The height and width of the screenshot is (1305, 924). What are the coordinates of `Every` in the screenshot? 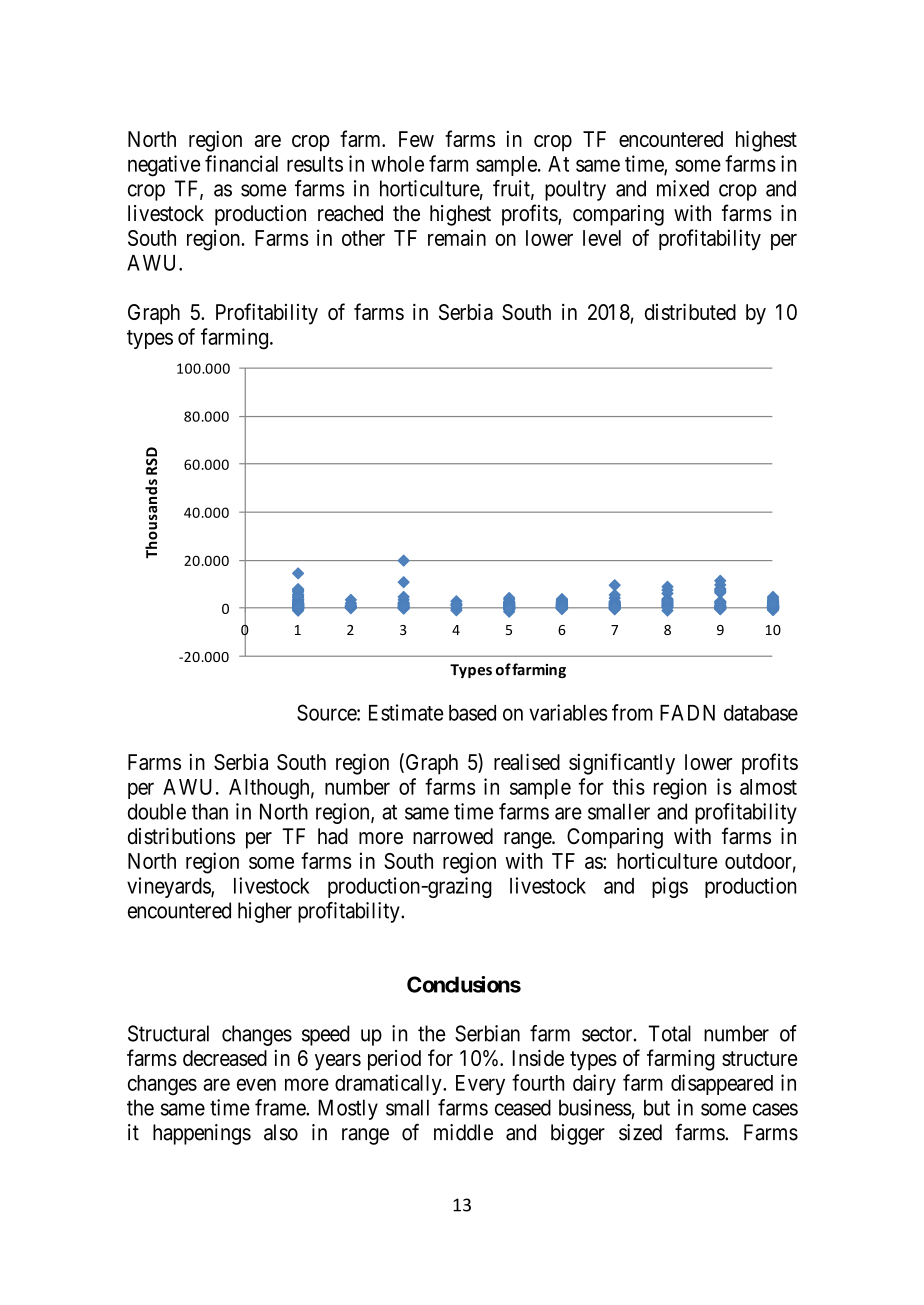 It's located at (480, 1085).
